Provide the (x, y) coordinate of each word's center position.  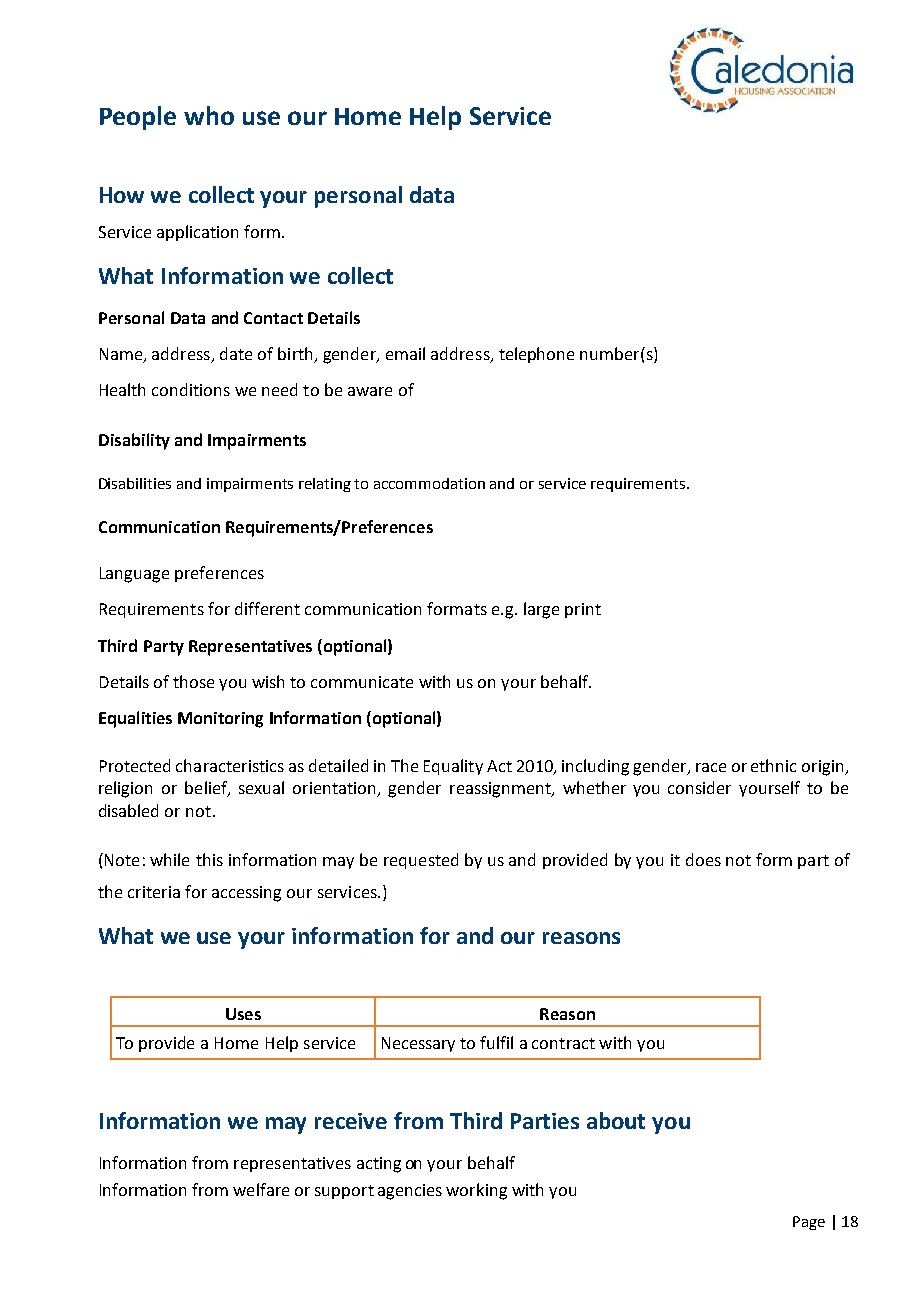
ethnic (773, 765)
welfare (261, 1189)
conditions (191, 389)
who (209, 115)
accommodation (429, 483)
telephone (536, 355)
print (583, 610)
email (405, 353)
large (541, 610)
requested (421, 861)
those (193, 681)
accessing (246, 894)
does (703, 859)
